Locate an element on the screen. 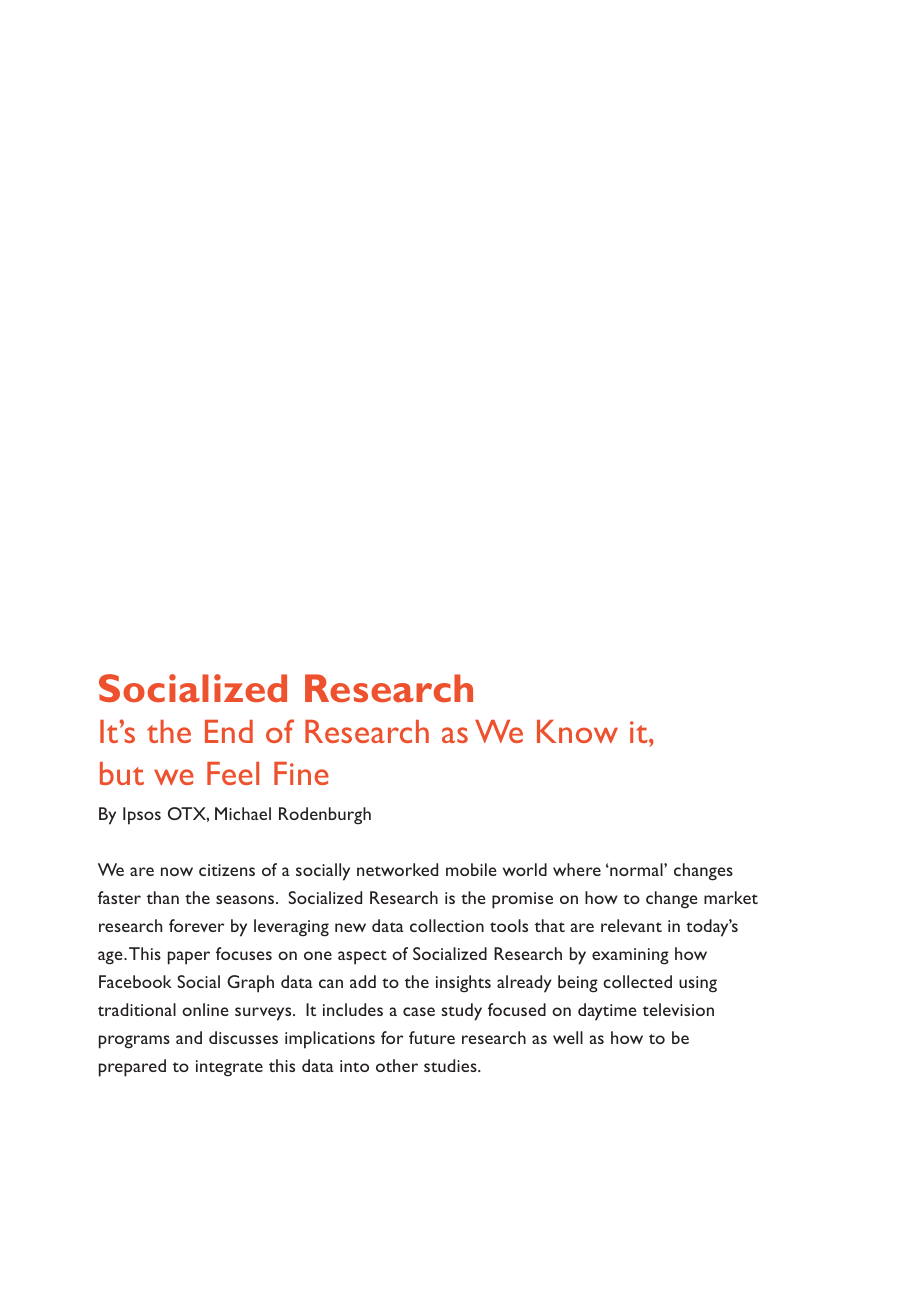 This screenshot has width=924, height=1308. Michael is located at coordinates (243, 813).
